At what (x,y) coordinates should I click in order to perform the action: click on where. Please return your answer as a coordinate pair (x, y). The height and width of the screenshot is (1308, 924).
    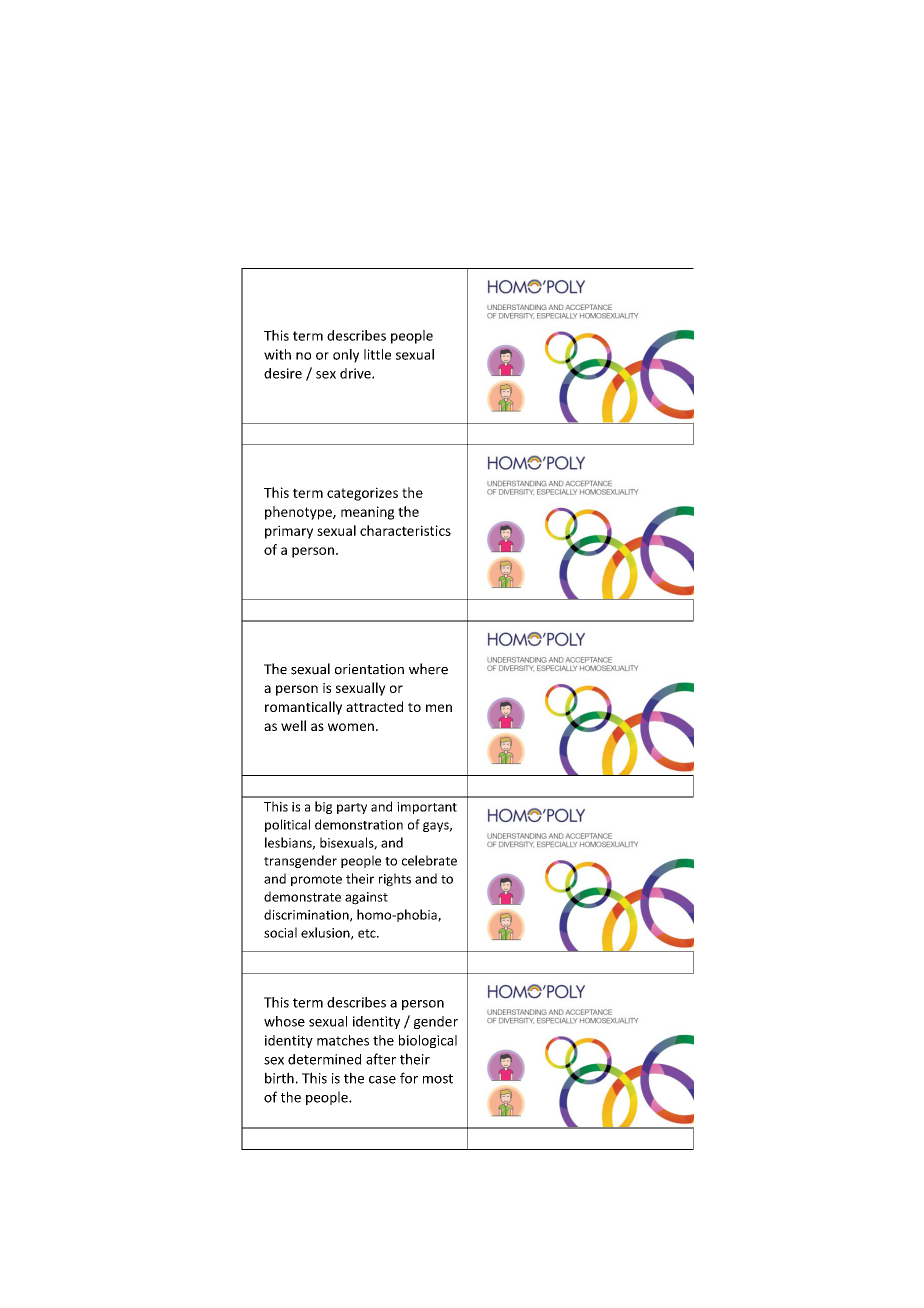
    Looking at the image, I should click on (428, 669).
